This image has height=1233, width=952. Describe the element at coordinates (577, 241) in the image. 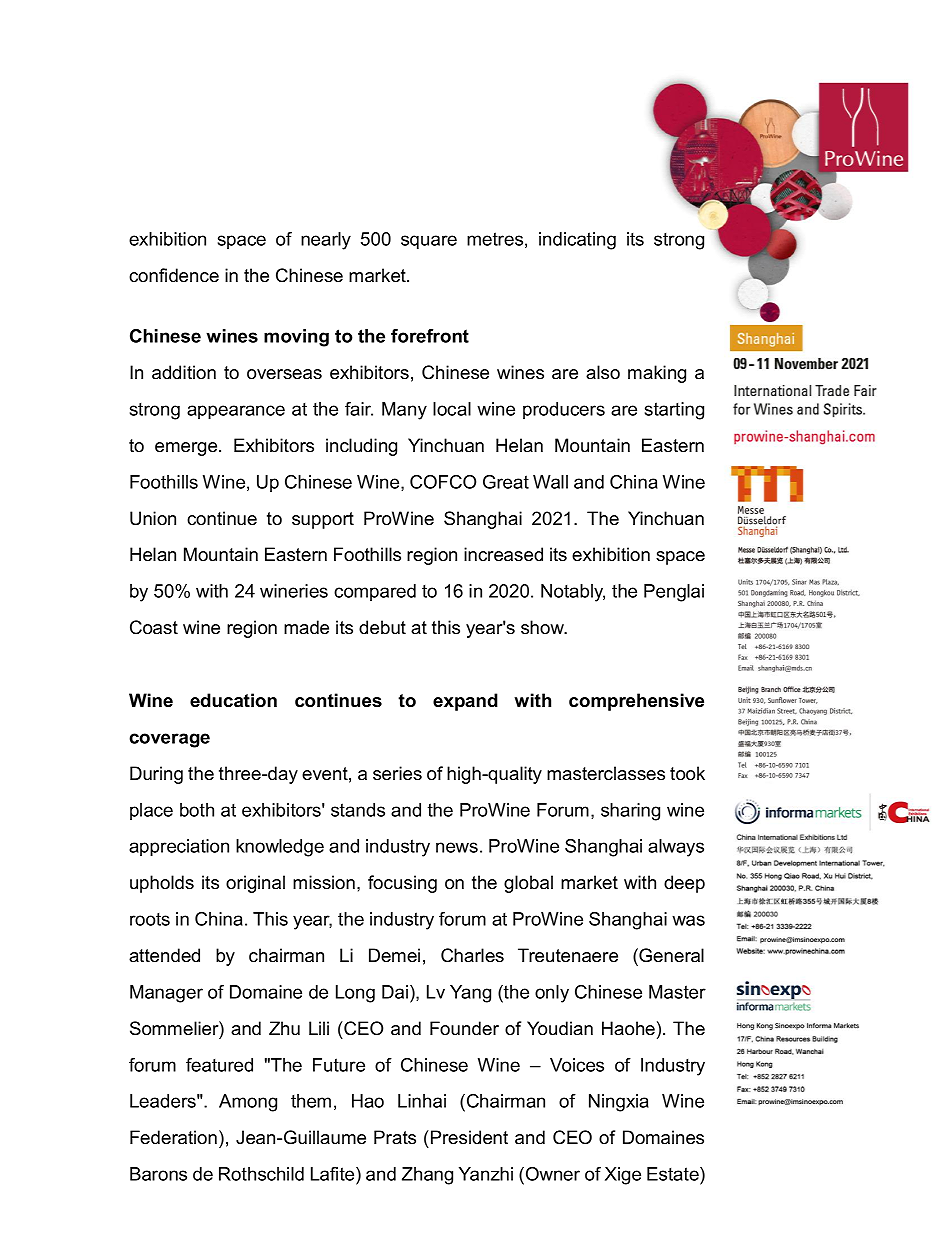

I see `indicating` at that location.
